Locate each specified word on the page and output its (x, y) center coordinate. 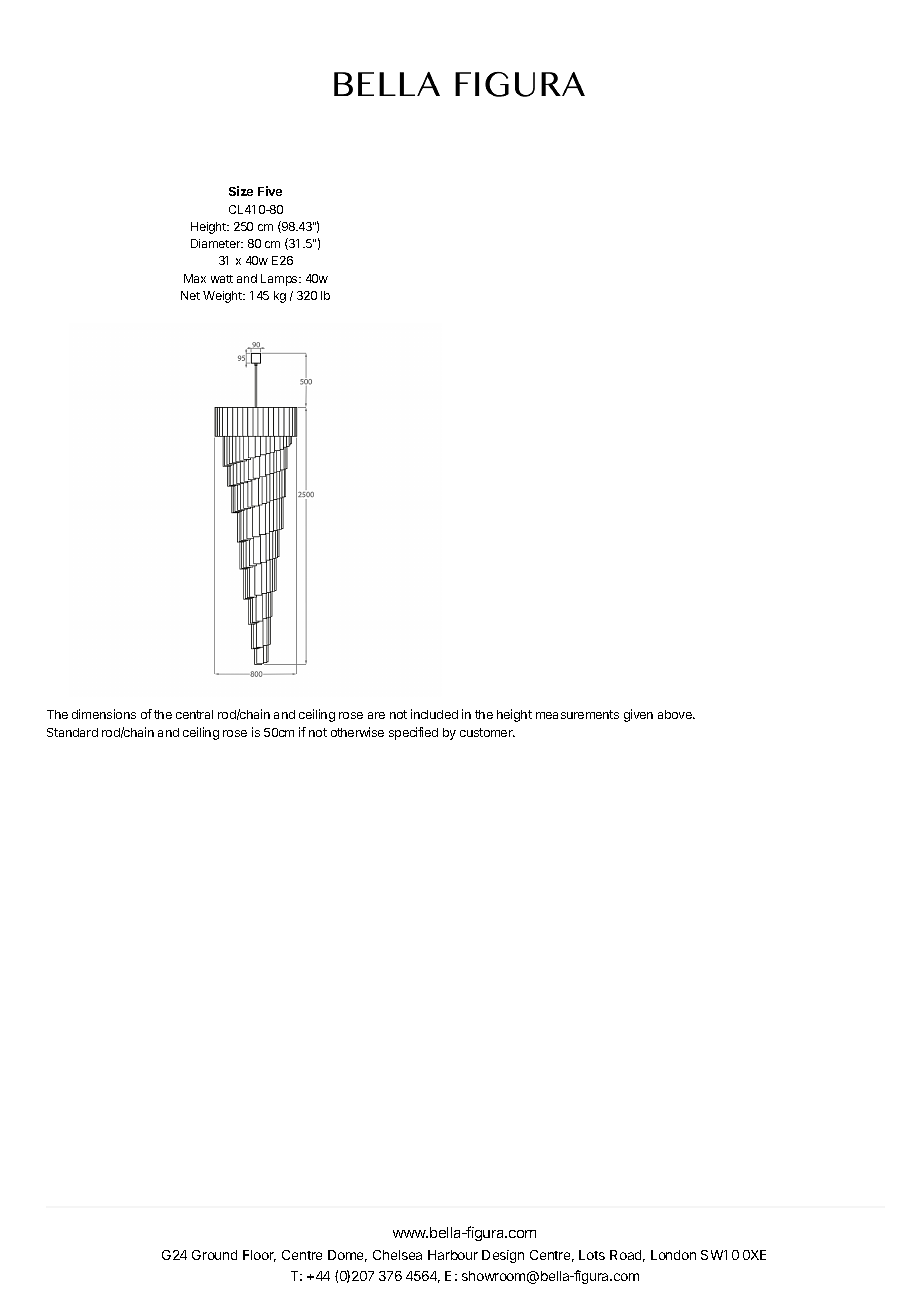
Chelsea (397, 1255)
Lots (592, 1255)
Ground (214, 1255)
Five (270, 191)
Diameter (217, 243)
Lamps (280, 280)
